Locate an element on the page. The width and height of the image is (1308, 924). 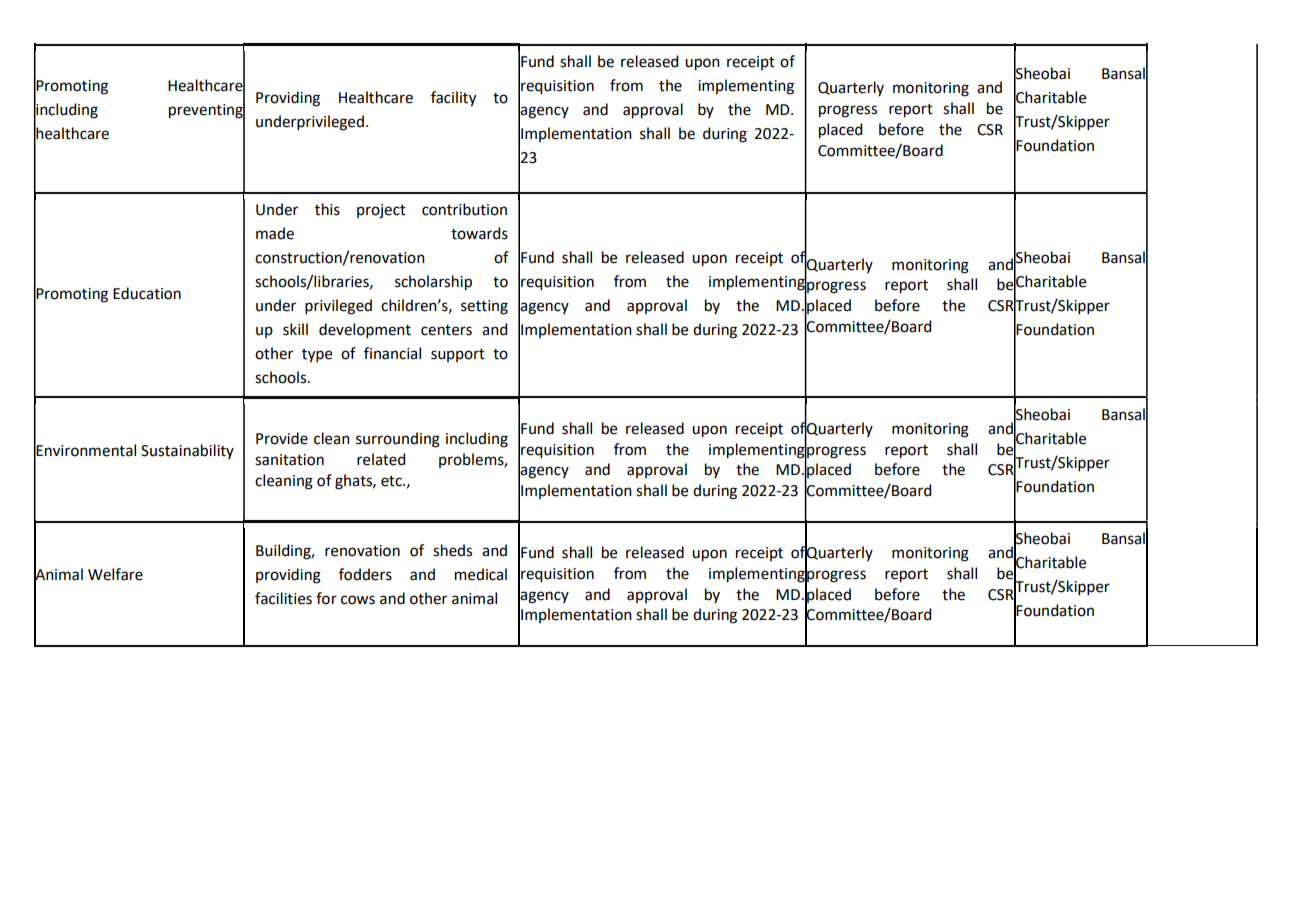
Welfare is located at coordinates (115, 574).
